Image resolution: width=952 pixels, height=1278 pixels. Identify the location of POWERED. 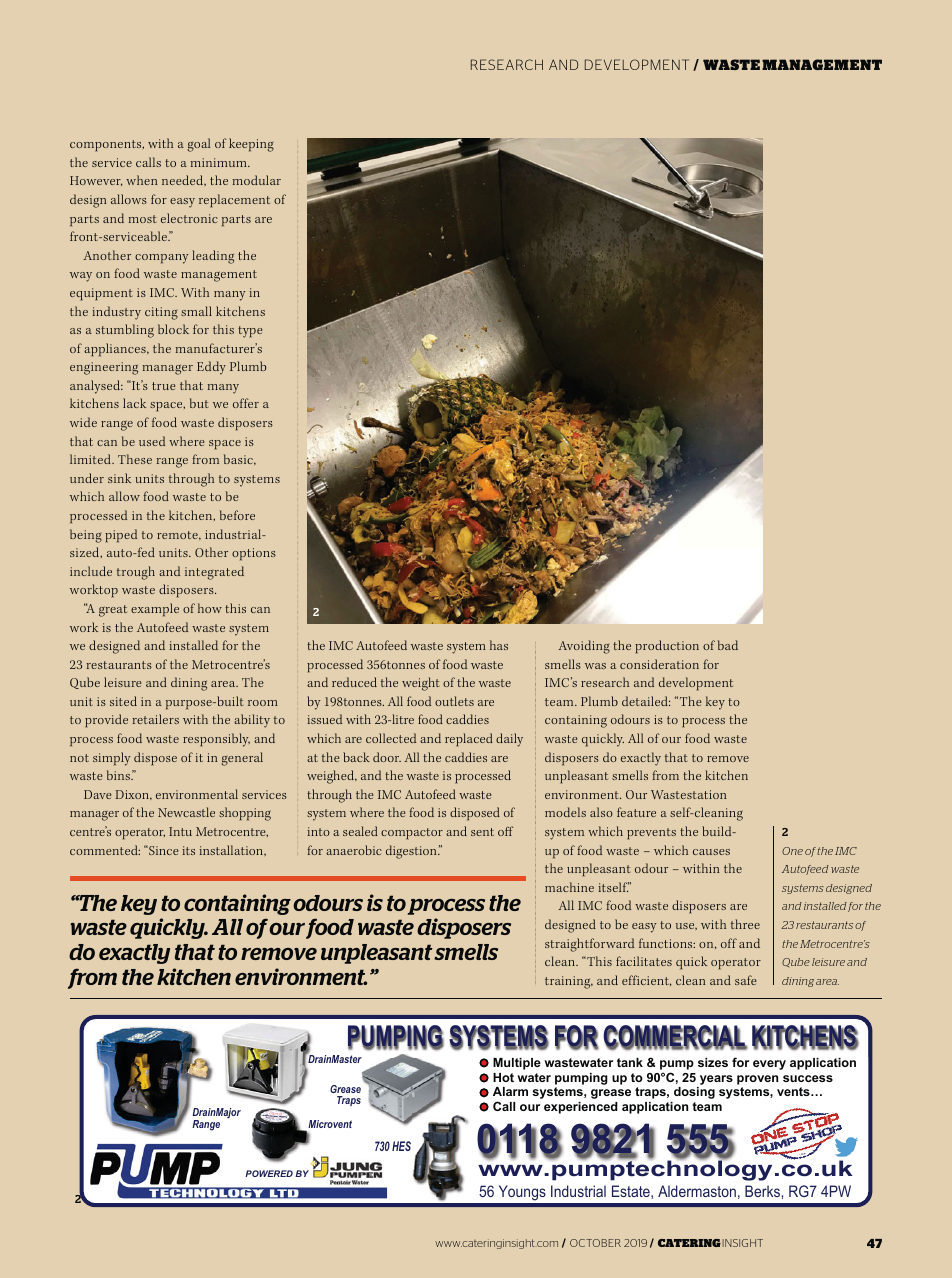
(269, 1173).
